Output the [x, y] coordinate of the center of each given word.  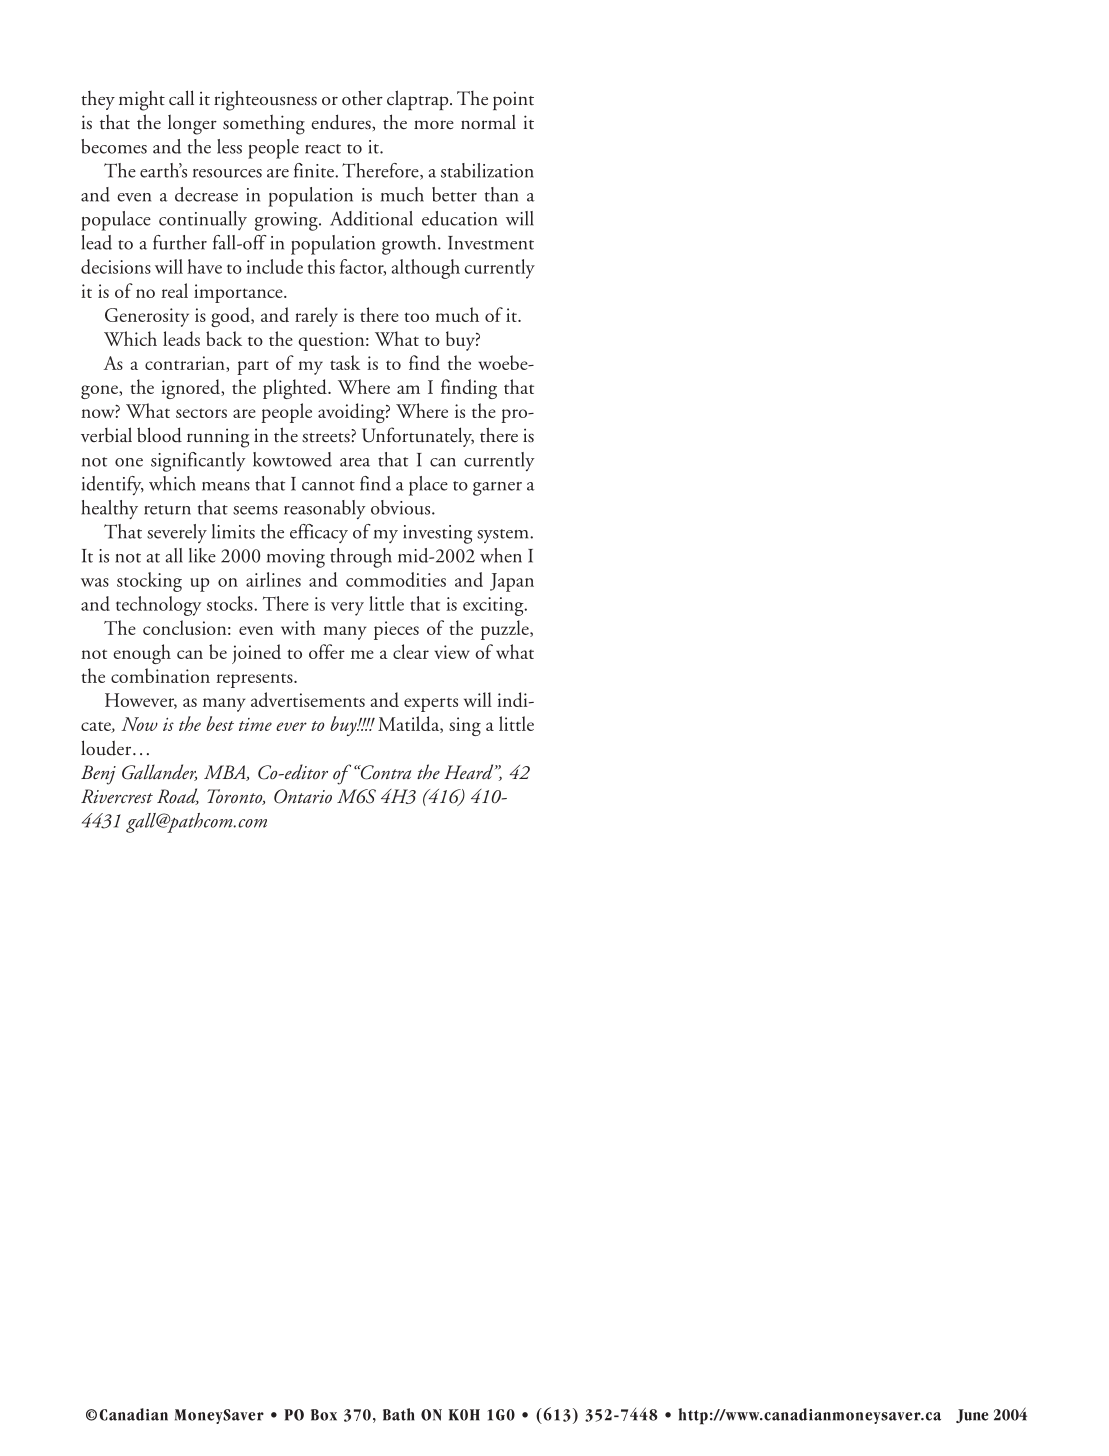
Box [324, 1415]
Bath [399, 1414]
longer [192, 124]
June [972, 1416]
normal [488, 122]
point [513, 100]
